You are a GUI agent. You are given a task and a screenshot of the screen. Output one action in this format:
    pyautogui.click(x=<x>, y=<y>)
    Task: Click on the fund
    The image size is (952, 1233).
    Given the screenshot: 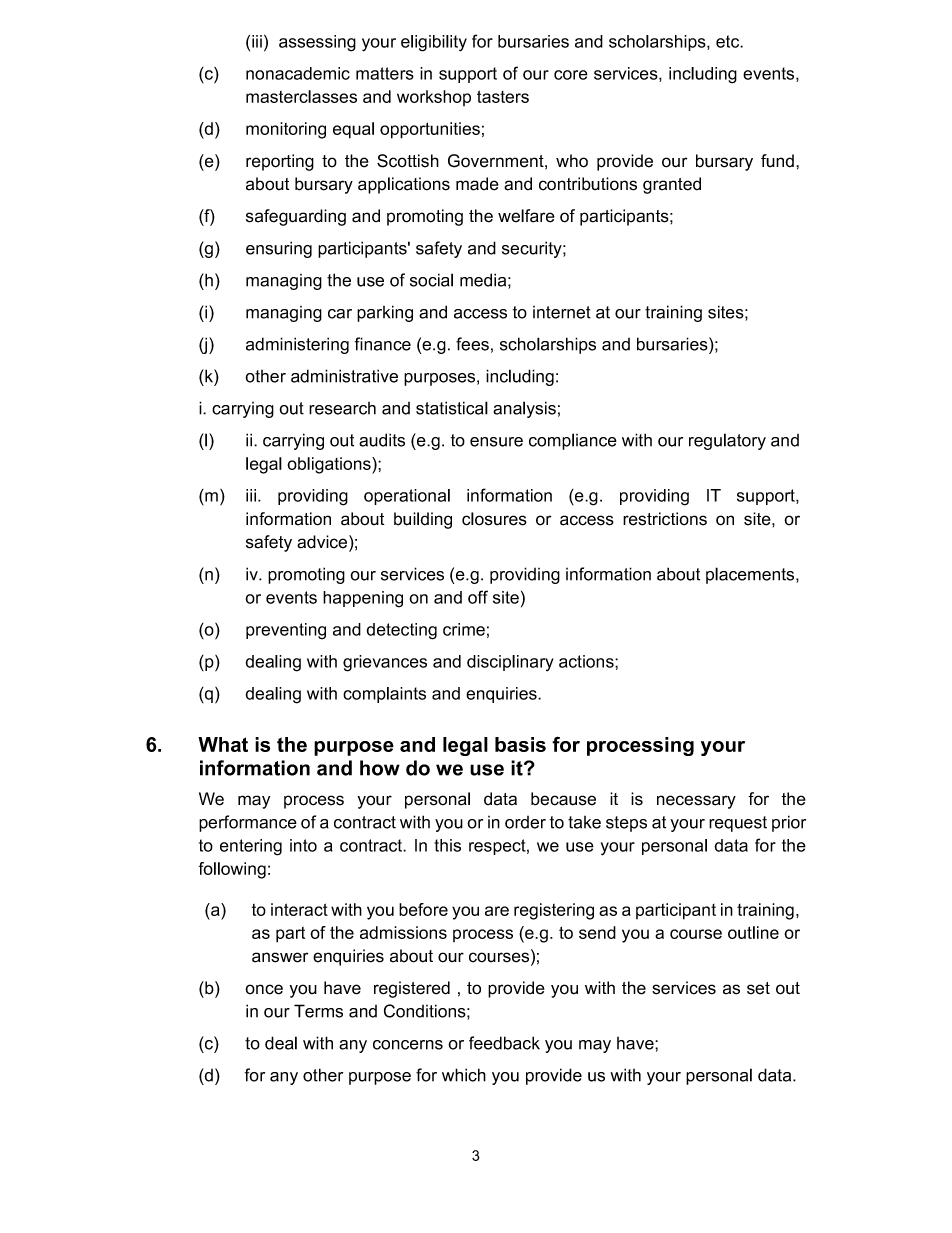 What is the action you would take?
    pyautogui.click(x=777, y=161)
